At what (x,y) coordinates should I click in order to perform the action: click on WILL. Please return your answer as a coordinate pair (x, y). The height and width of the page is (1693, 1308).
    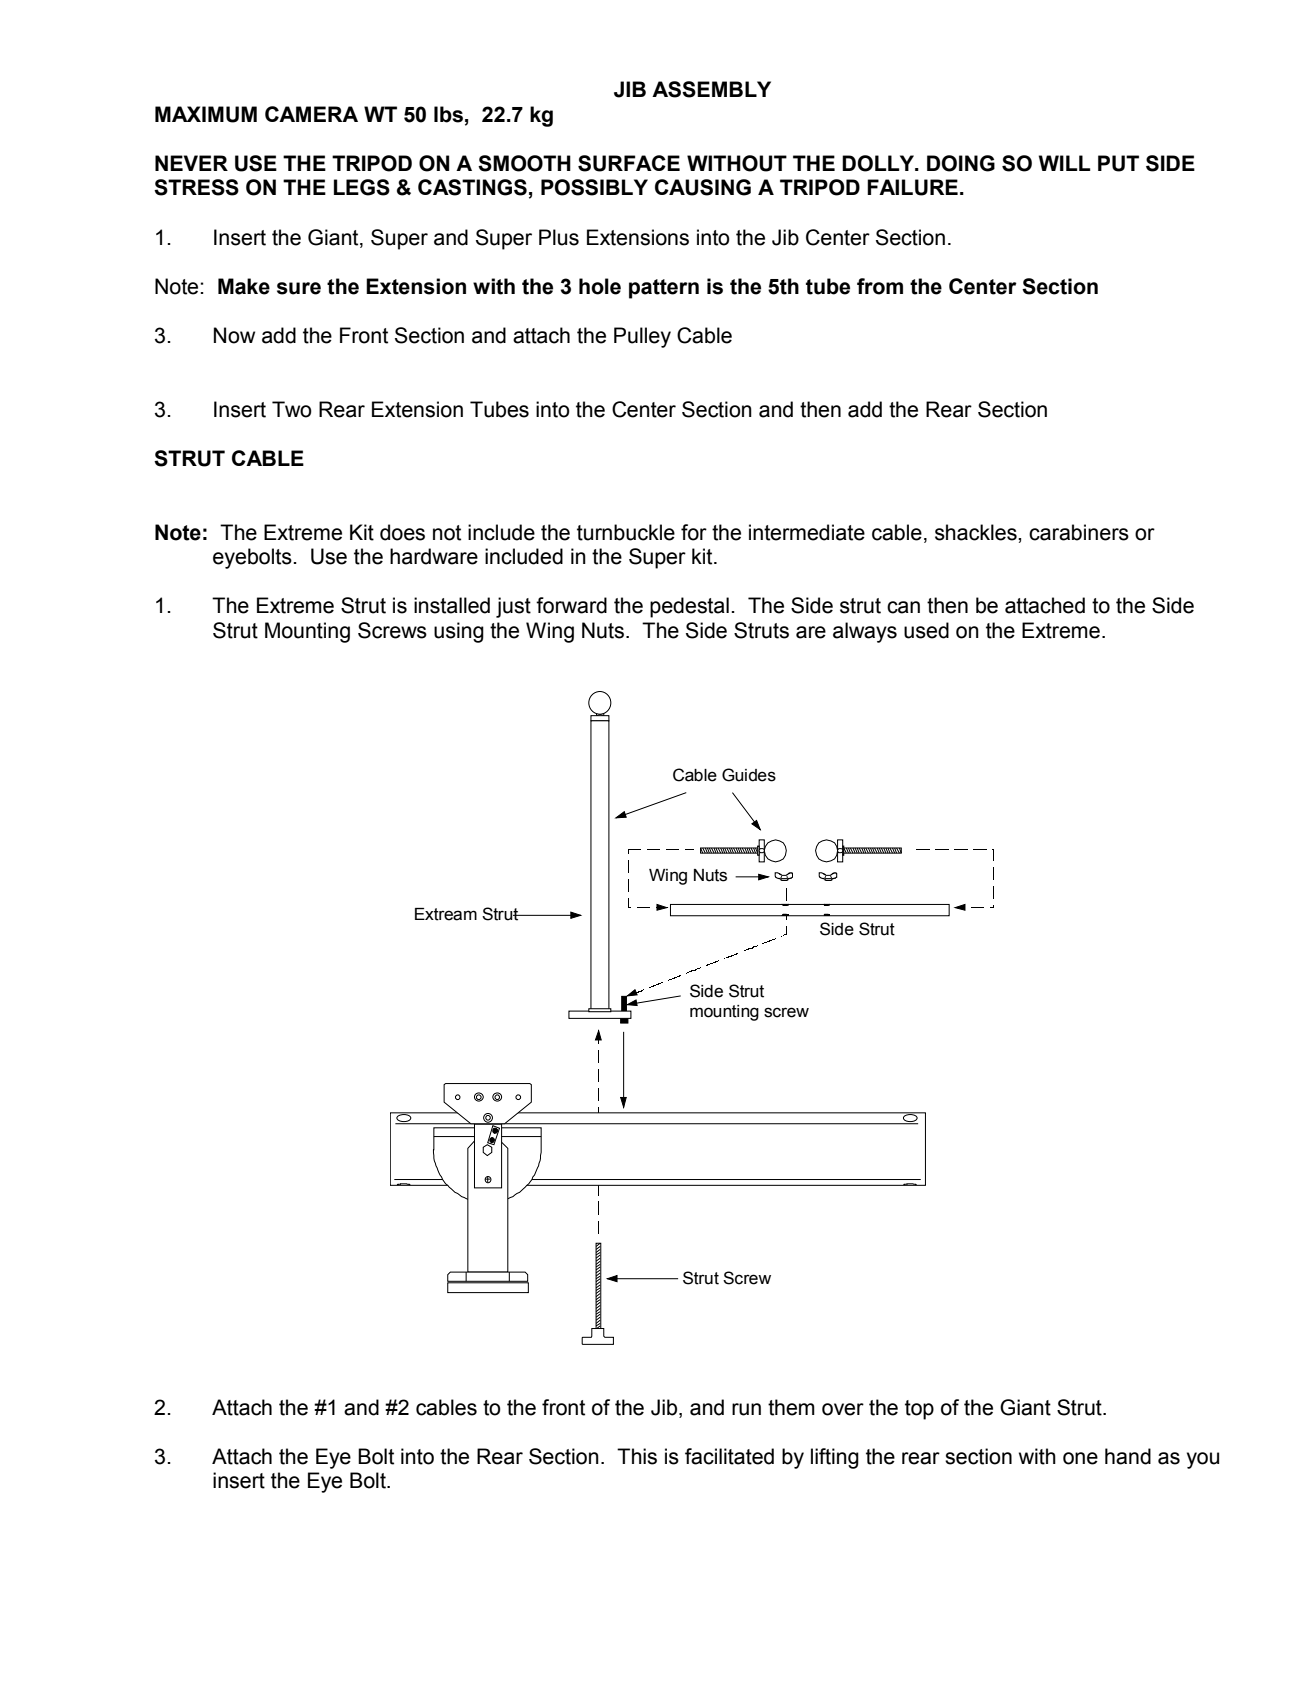
    Looking at the image, I should click on (1065, 163).
